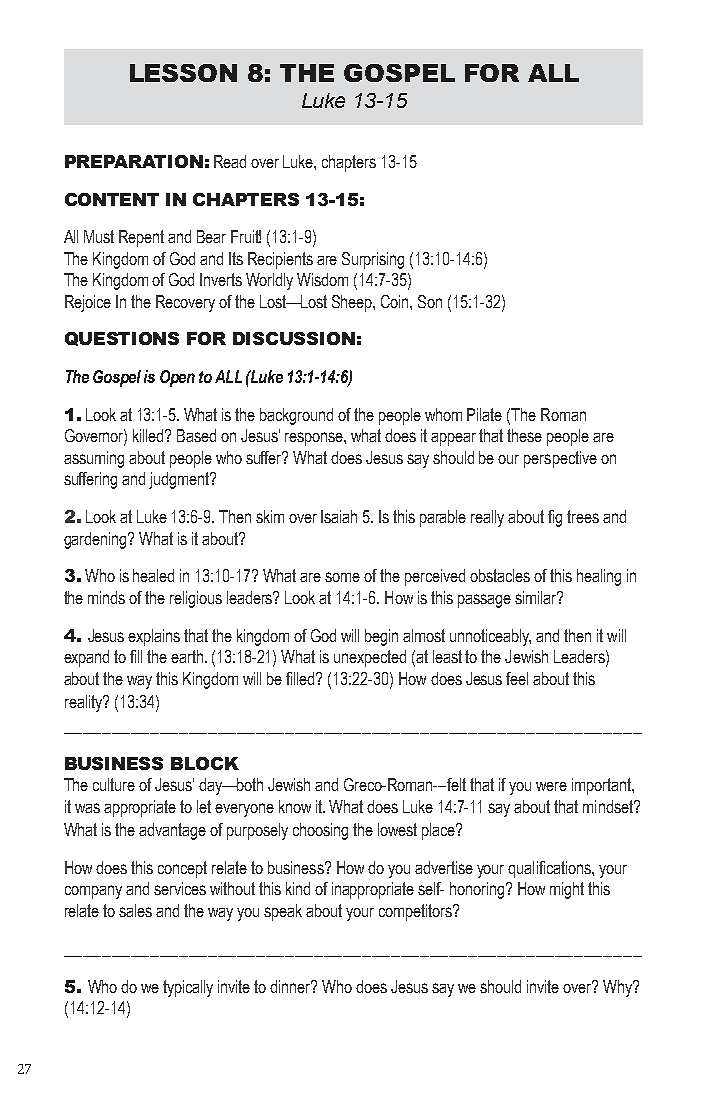 This image has width=708, height=1094. What do you see at coordinates (154, 637) in the image?
I see `explains` at bounding box center [154, 637].
